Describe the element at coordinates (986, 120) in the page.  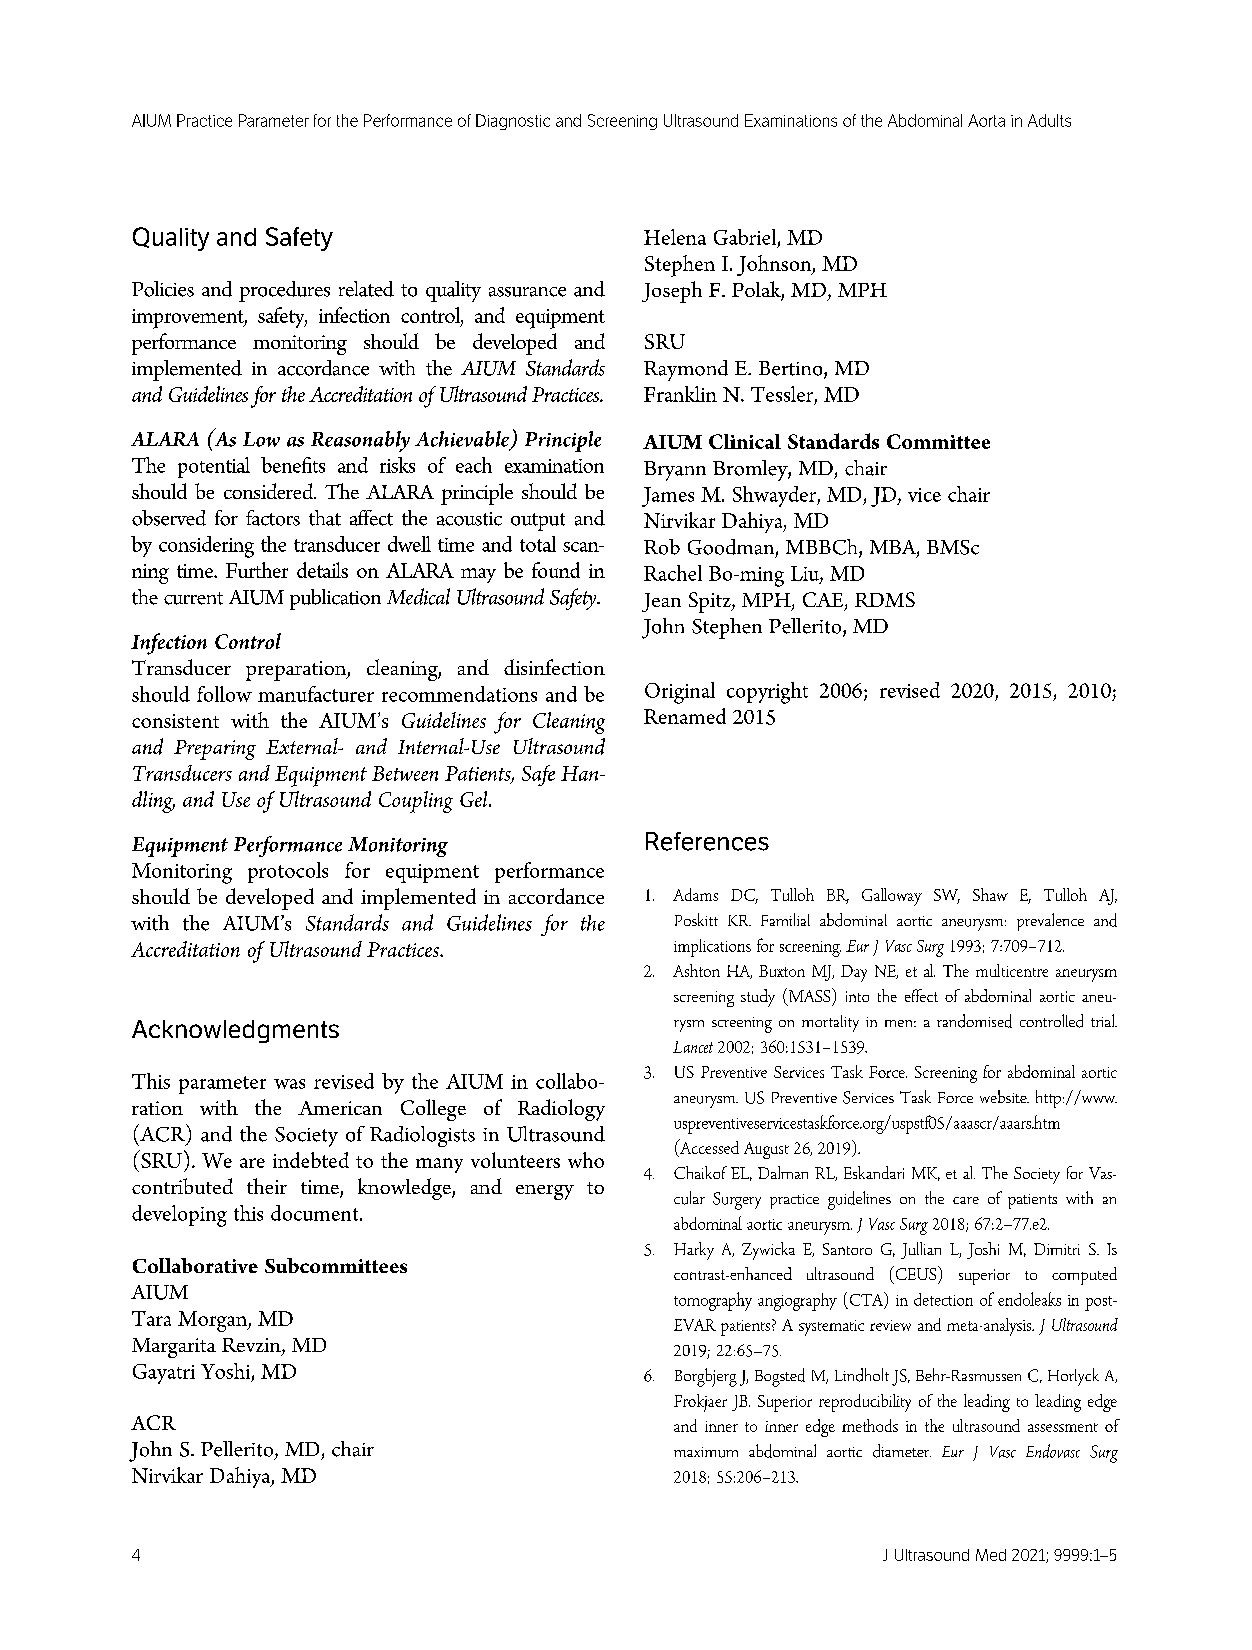
I see `Aorta` at that location.
